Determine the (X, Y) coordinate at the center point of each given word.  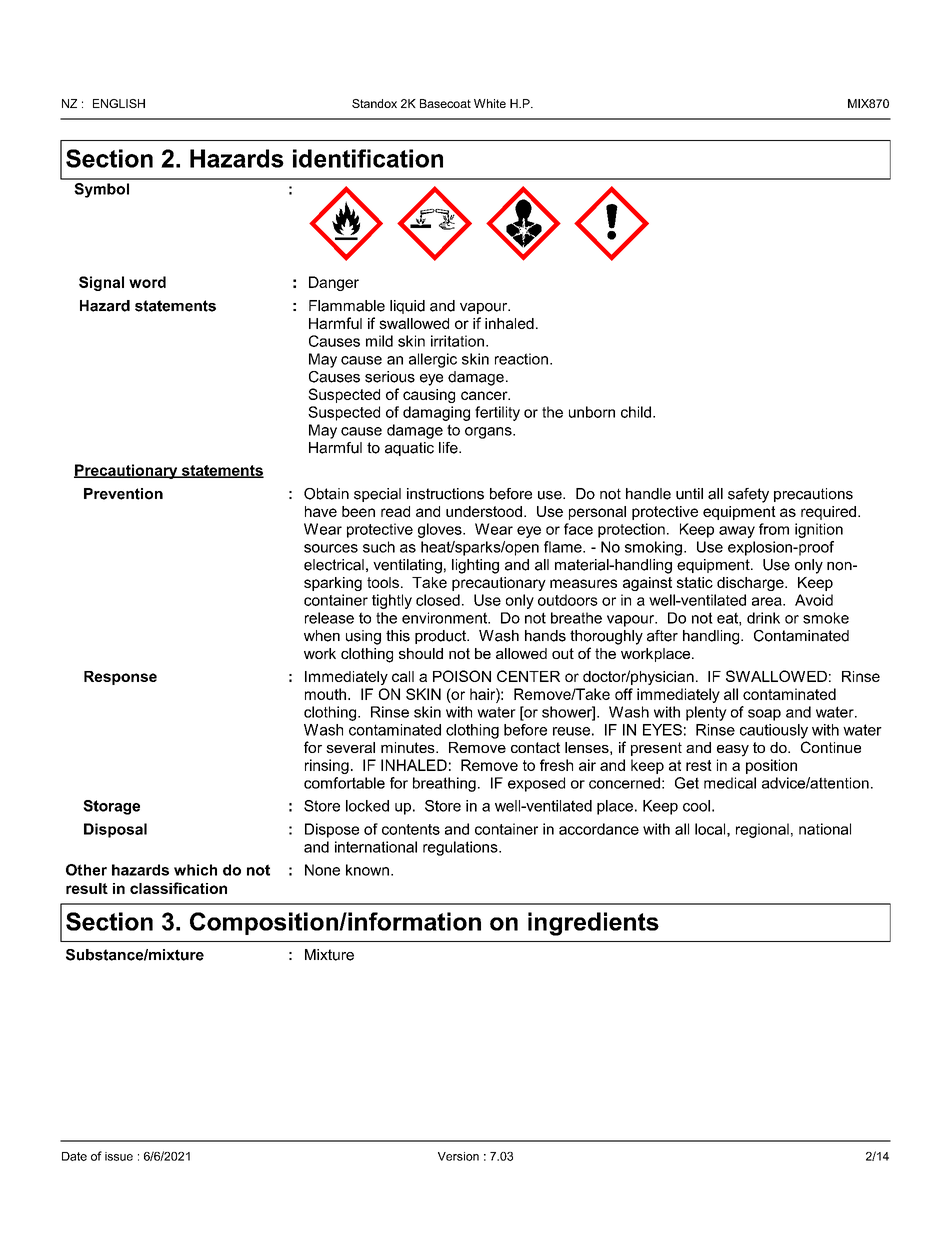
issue (119, 1156)
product (442, 637)
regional (762, 830)
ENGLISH (119, 103)
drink (763, 618)
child (636, 412)
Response (120, 678)
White (490, 103)
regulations (461, 848)
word (147, 282)
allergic (433, 360)
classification (178, 888)
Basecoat (445, 103)
